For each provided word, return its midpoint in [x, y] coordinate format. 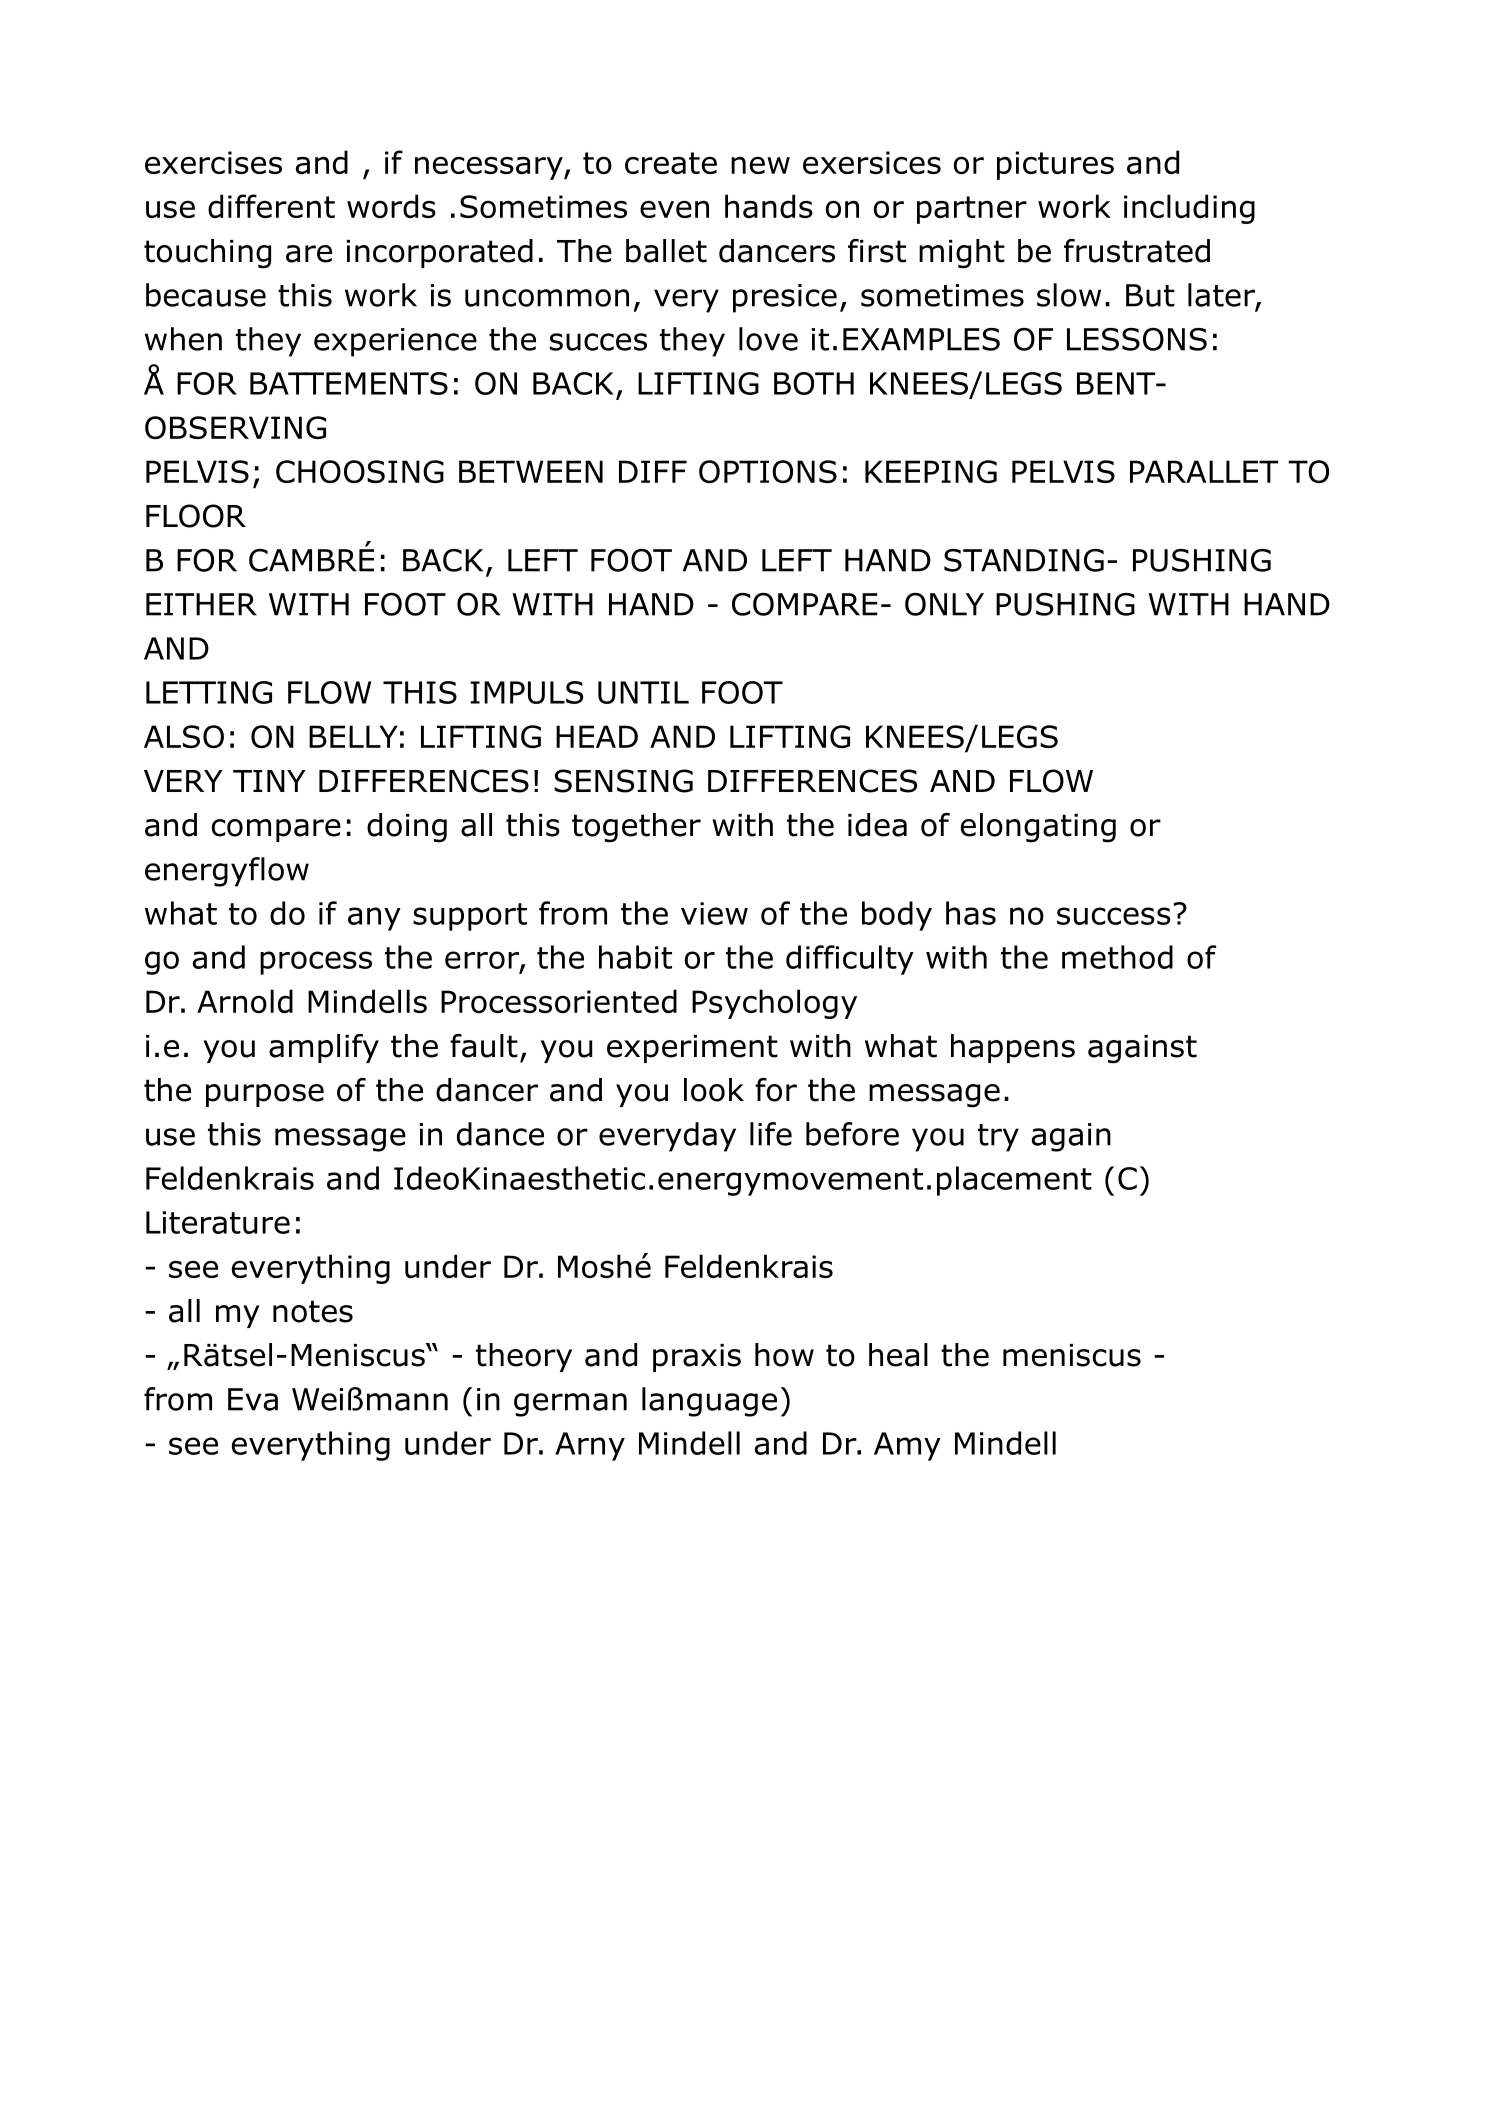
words [391, 206]
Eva [253, 1399]
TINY [269, 781]
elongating [1038, 828]
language [709, 1402]
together [636, 828]
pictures [1055, 165]
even [674, 209]
